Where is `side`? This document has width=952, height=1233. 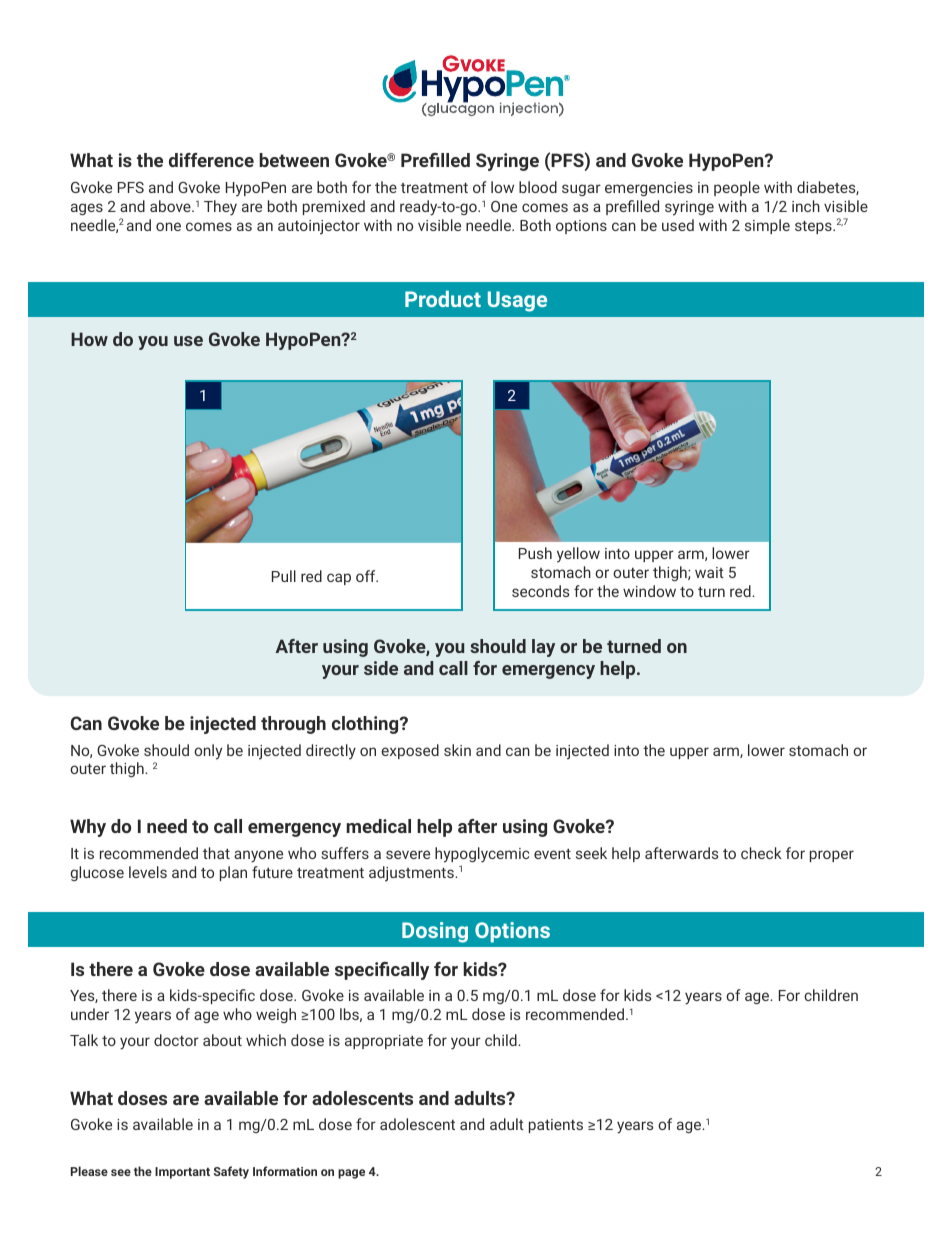
side is located at coordinates (381, 668).
